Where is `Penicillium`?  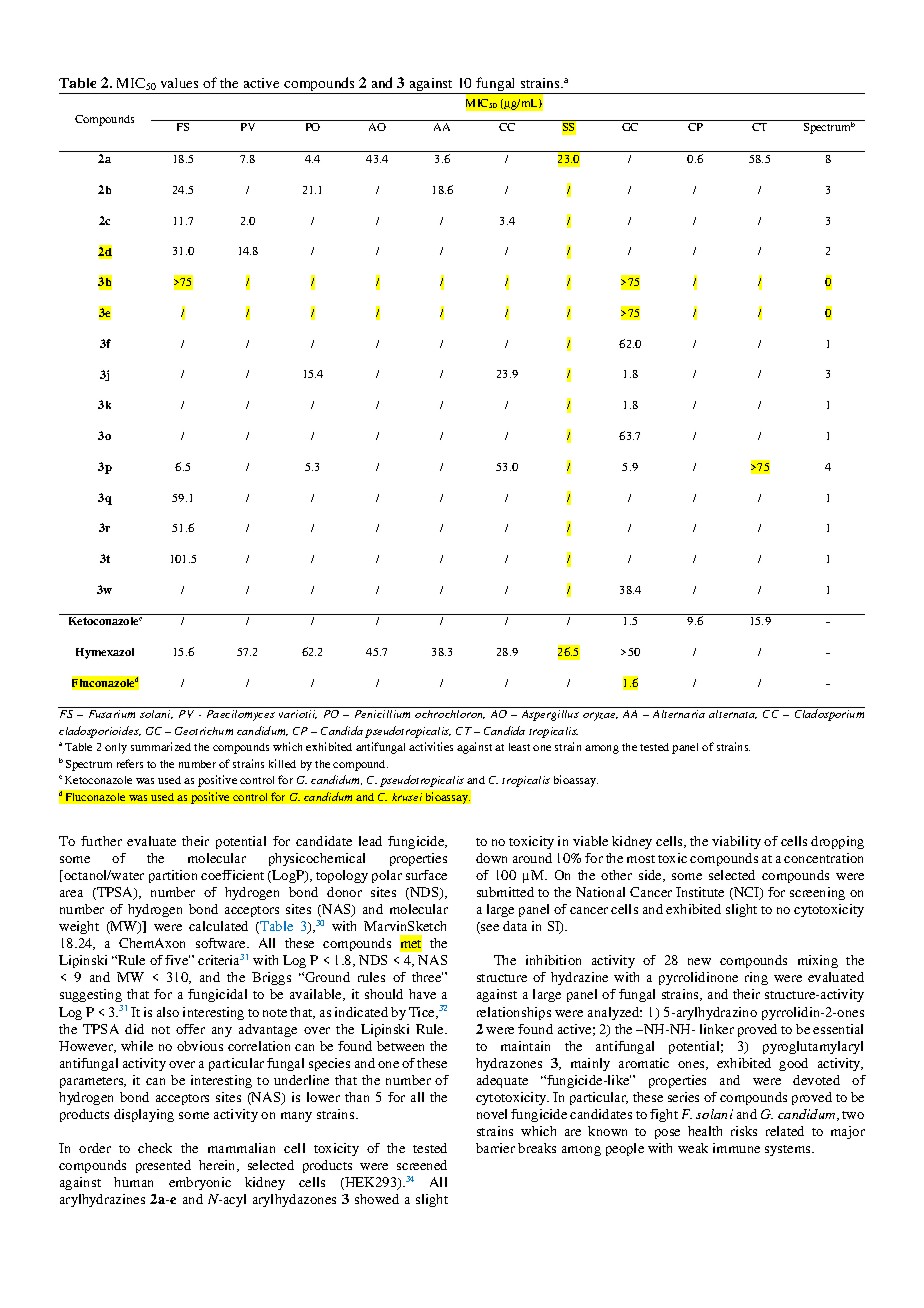 Penicillium is located at coordinates (382, 714).
